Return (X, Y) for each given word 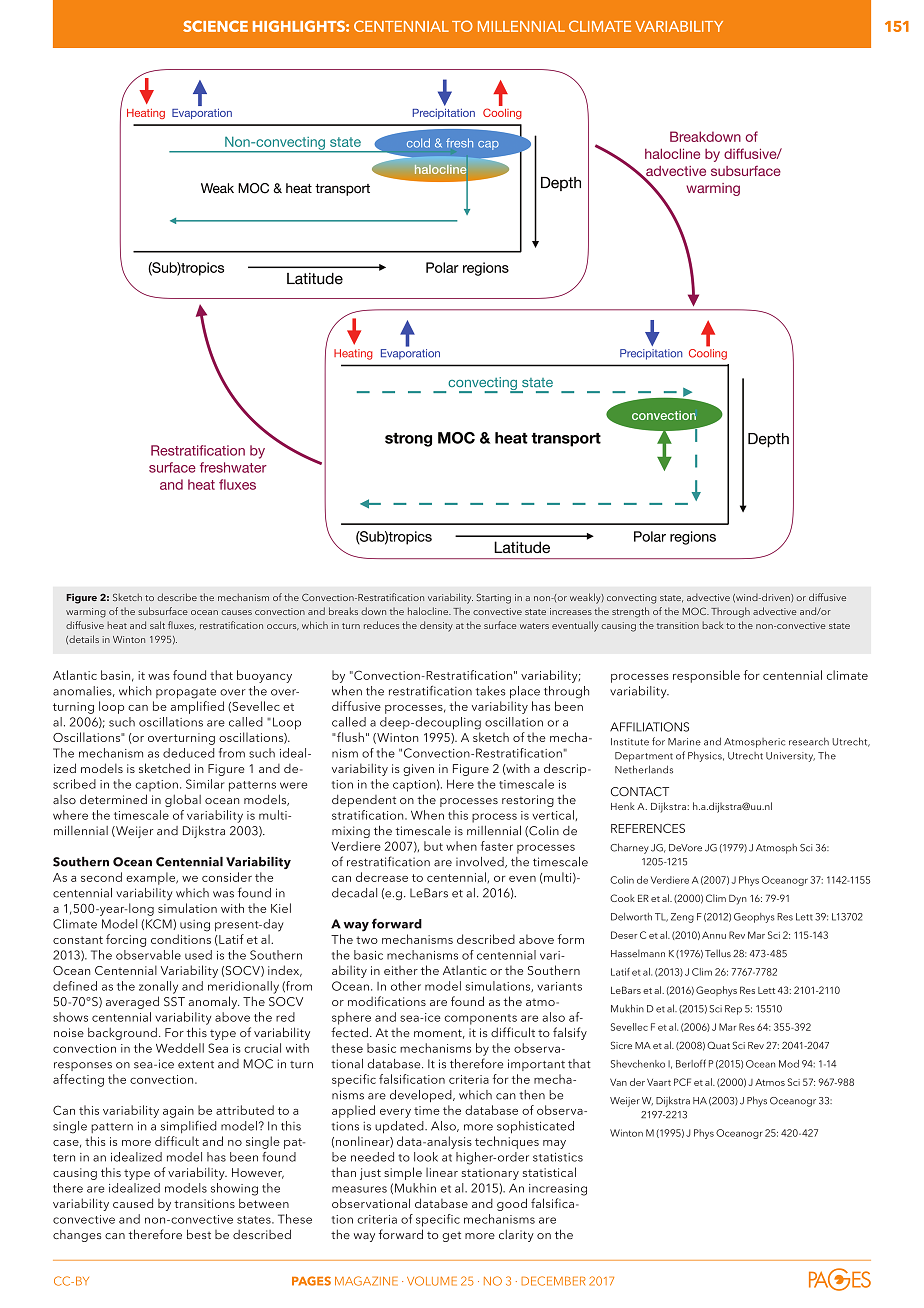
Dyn (738, 900)
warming (86, 613)
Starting (493, 599)
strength (630, 612)
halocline (429, 611)
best (199, 1234)
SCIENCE (215, 26)
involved (481, 862)
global (183, 800)
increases (571, 611)
